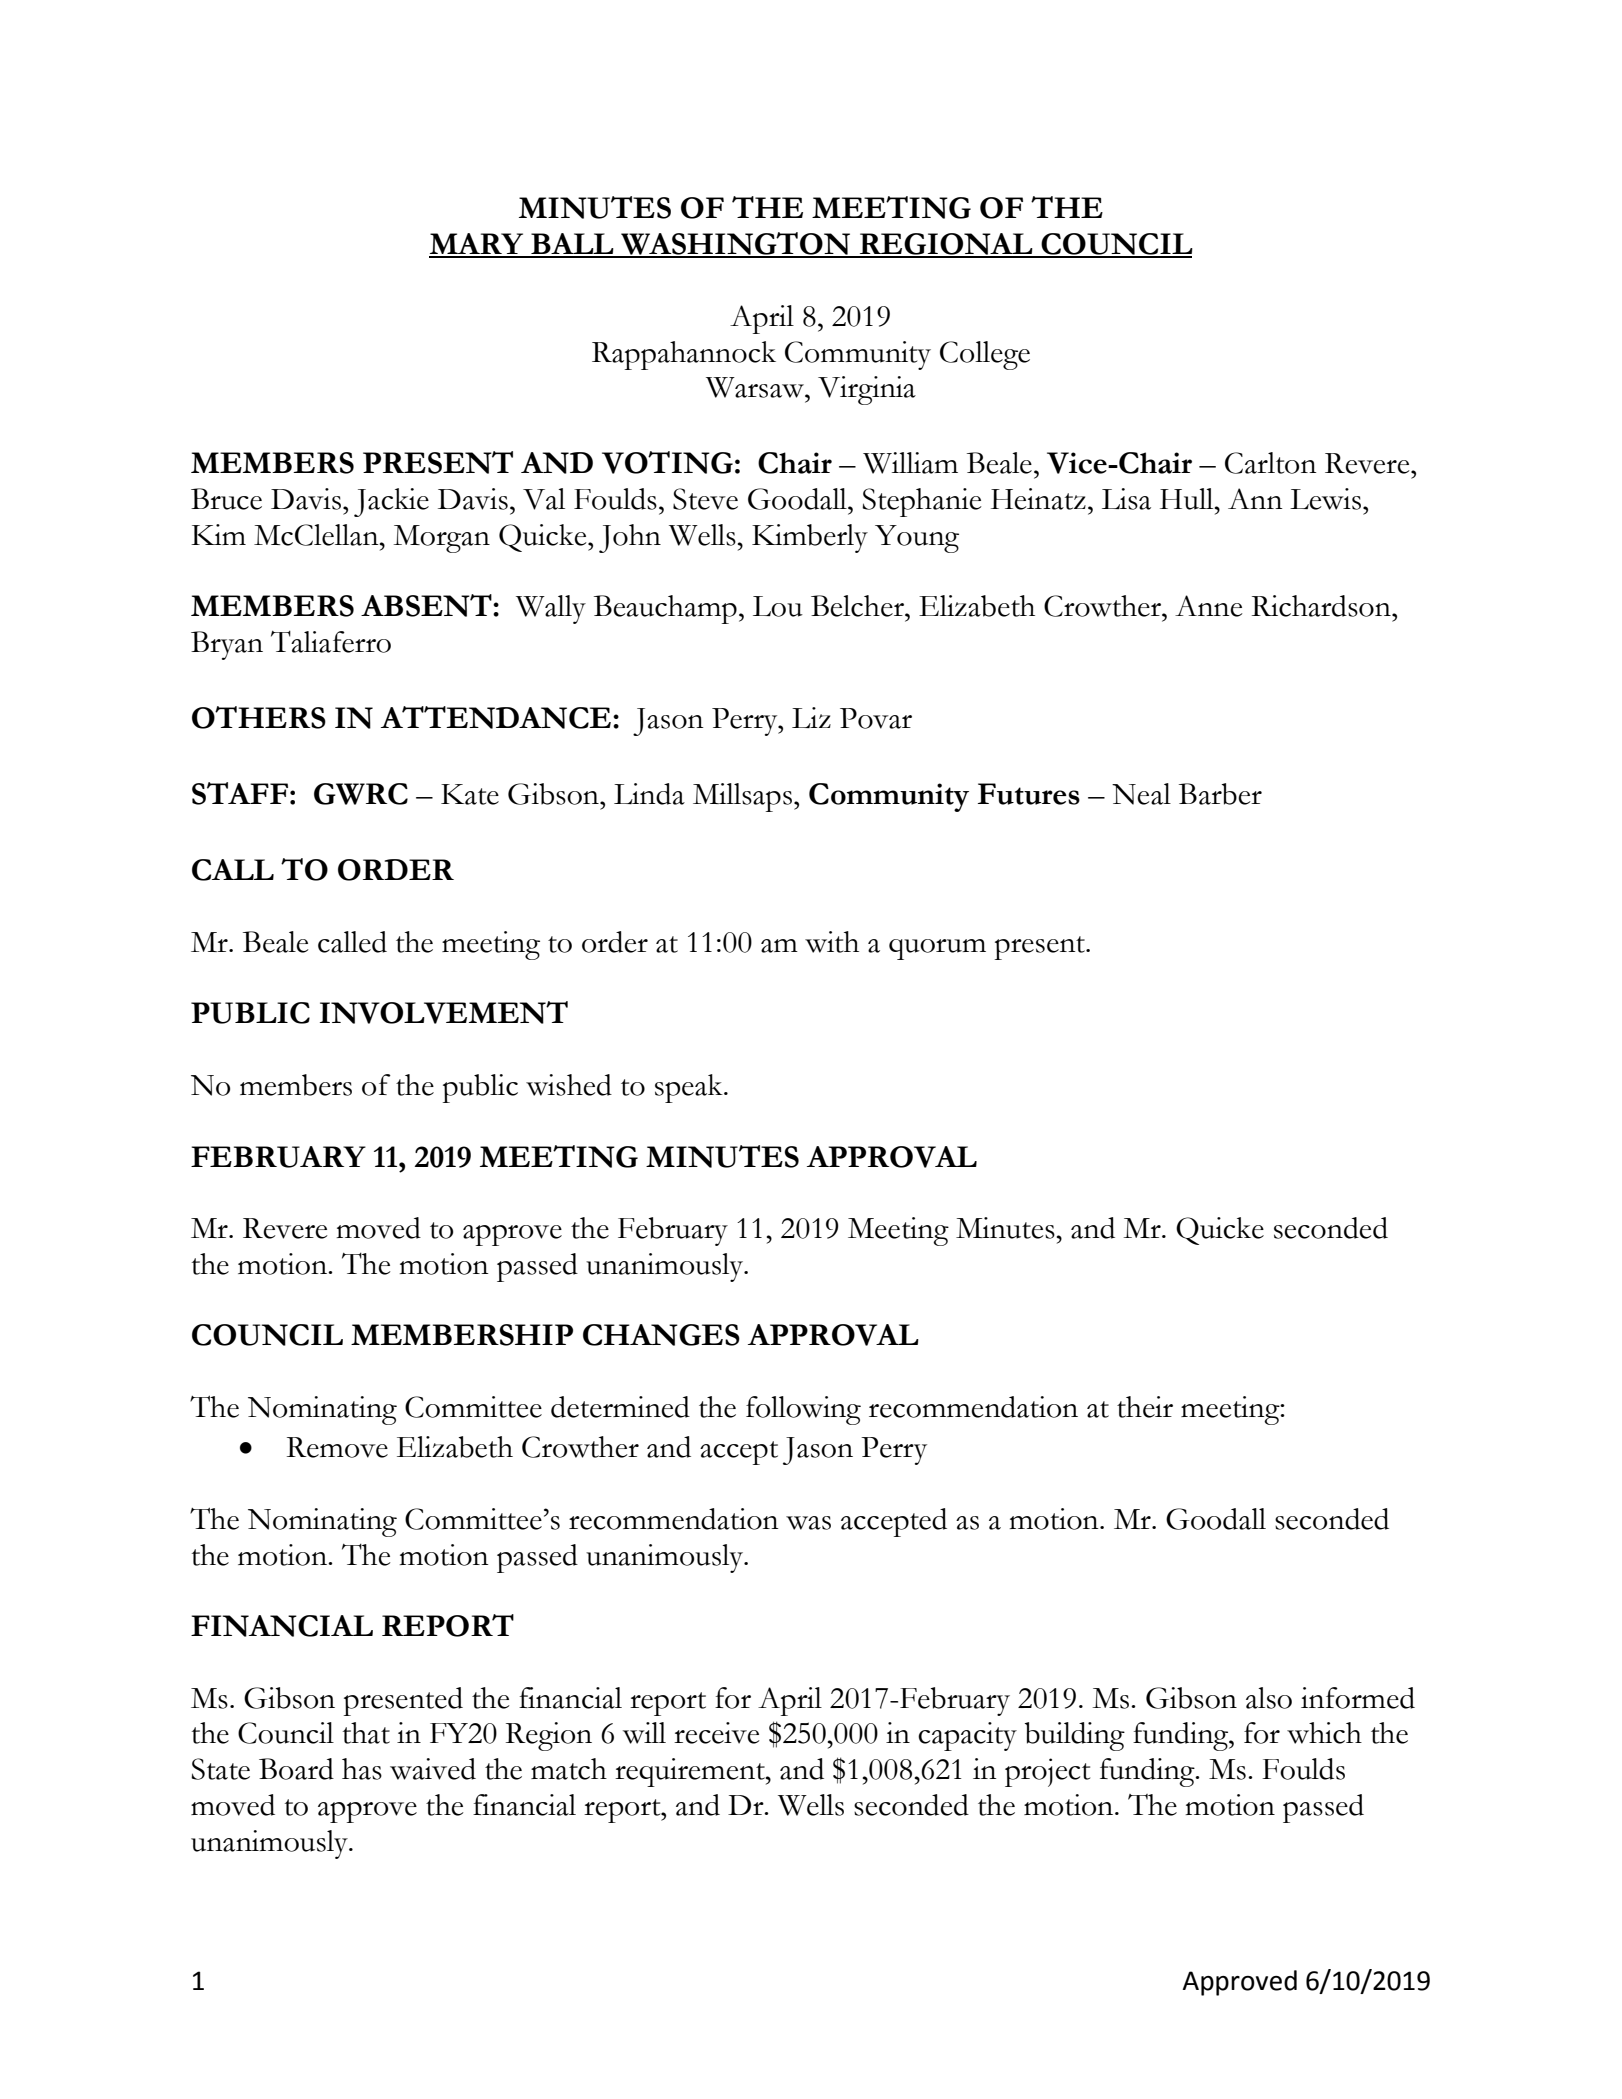  I want to click on MARY, so click(477, 245).
